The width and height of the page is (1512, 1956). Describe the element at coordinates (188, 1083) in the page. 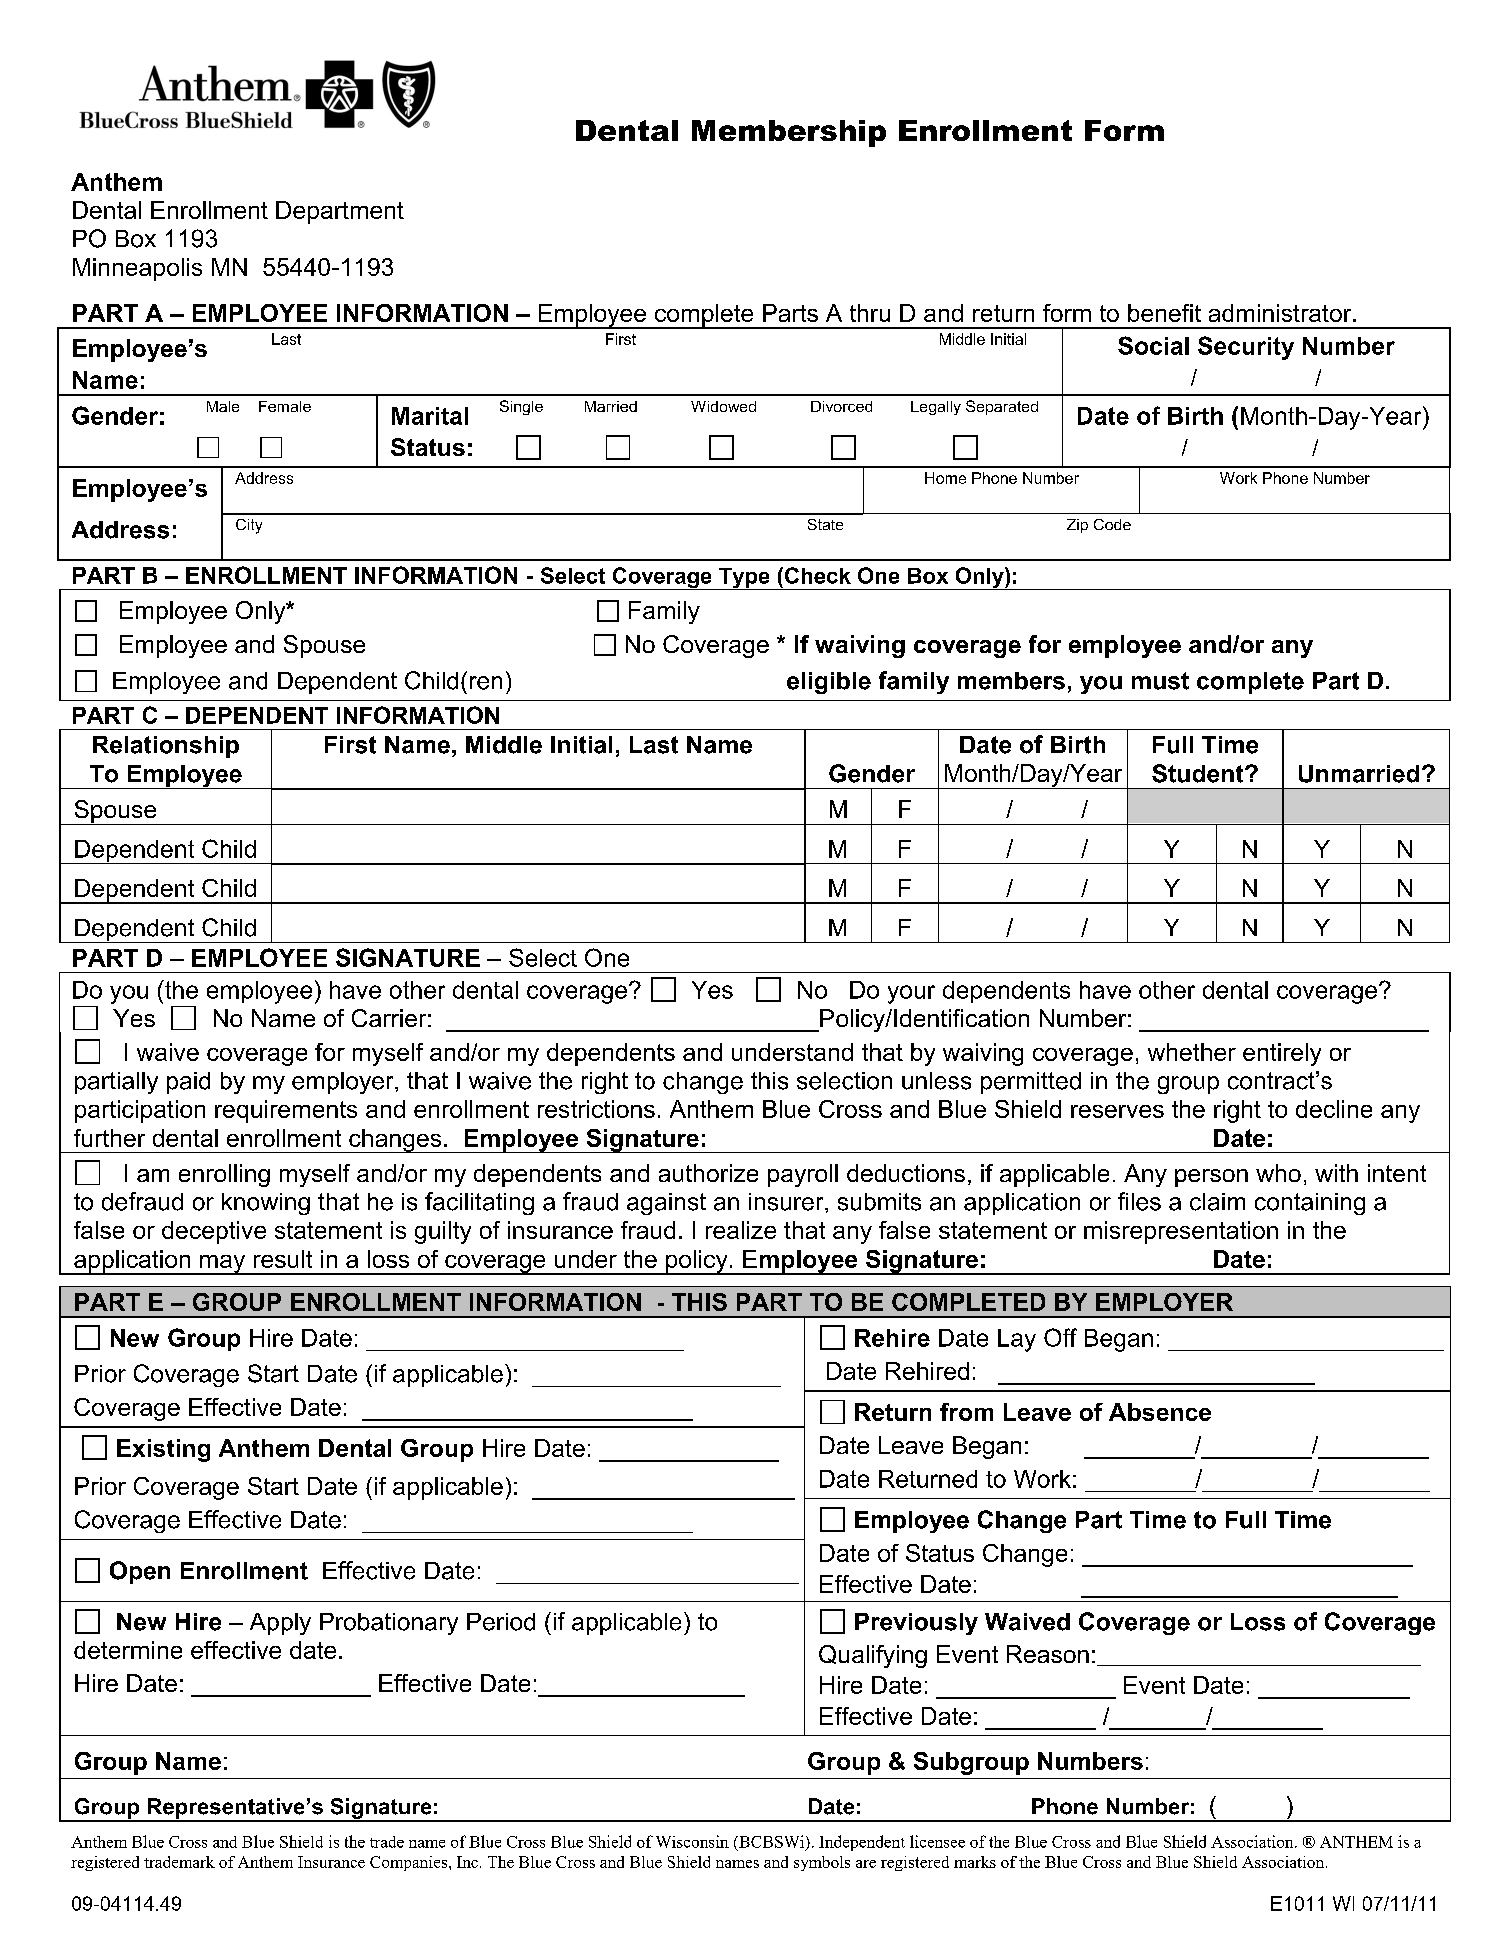

I see `paid` at that location.
